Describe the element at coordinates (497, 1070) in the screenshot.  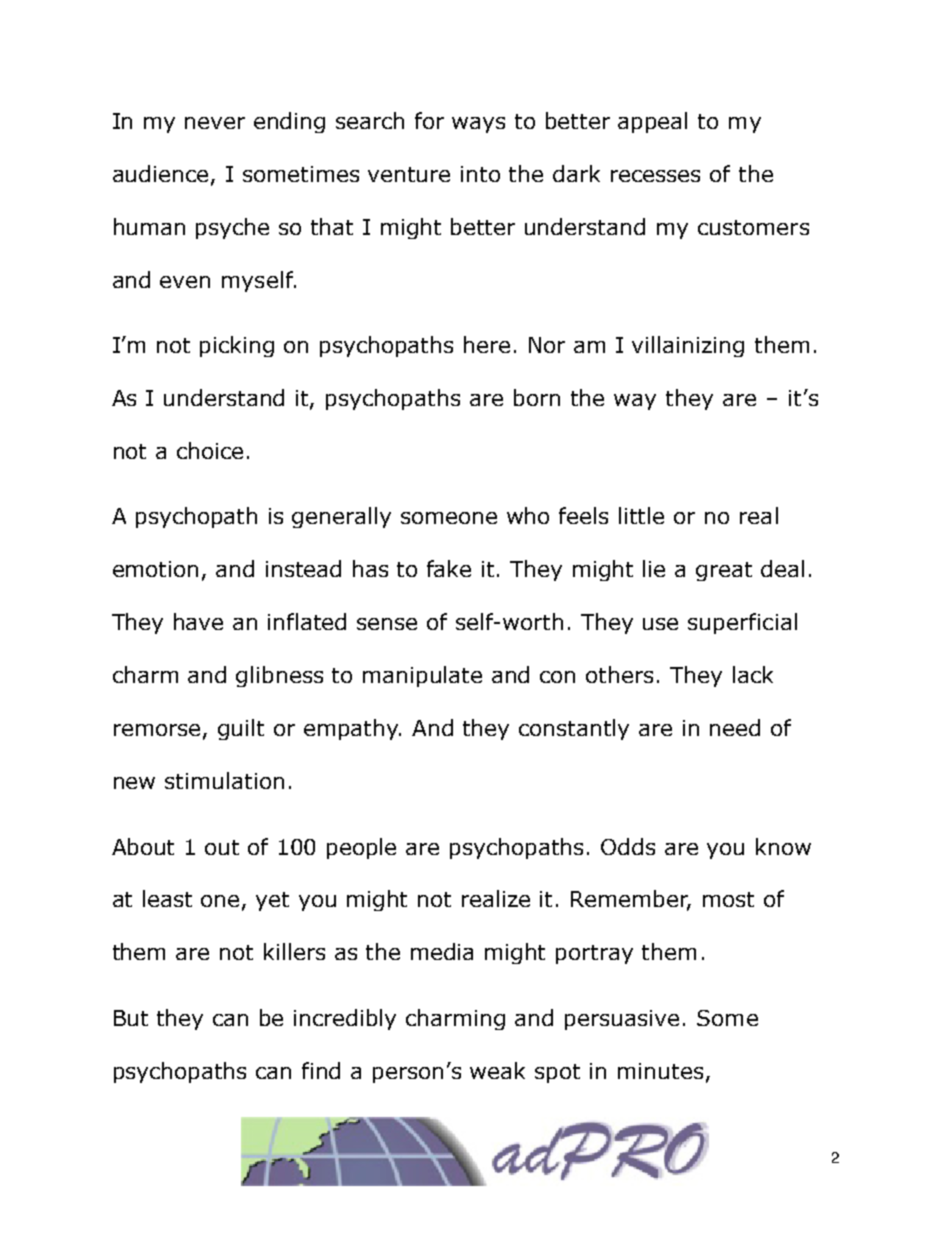
I see `weak` at that location.
